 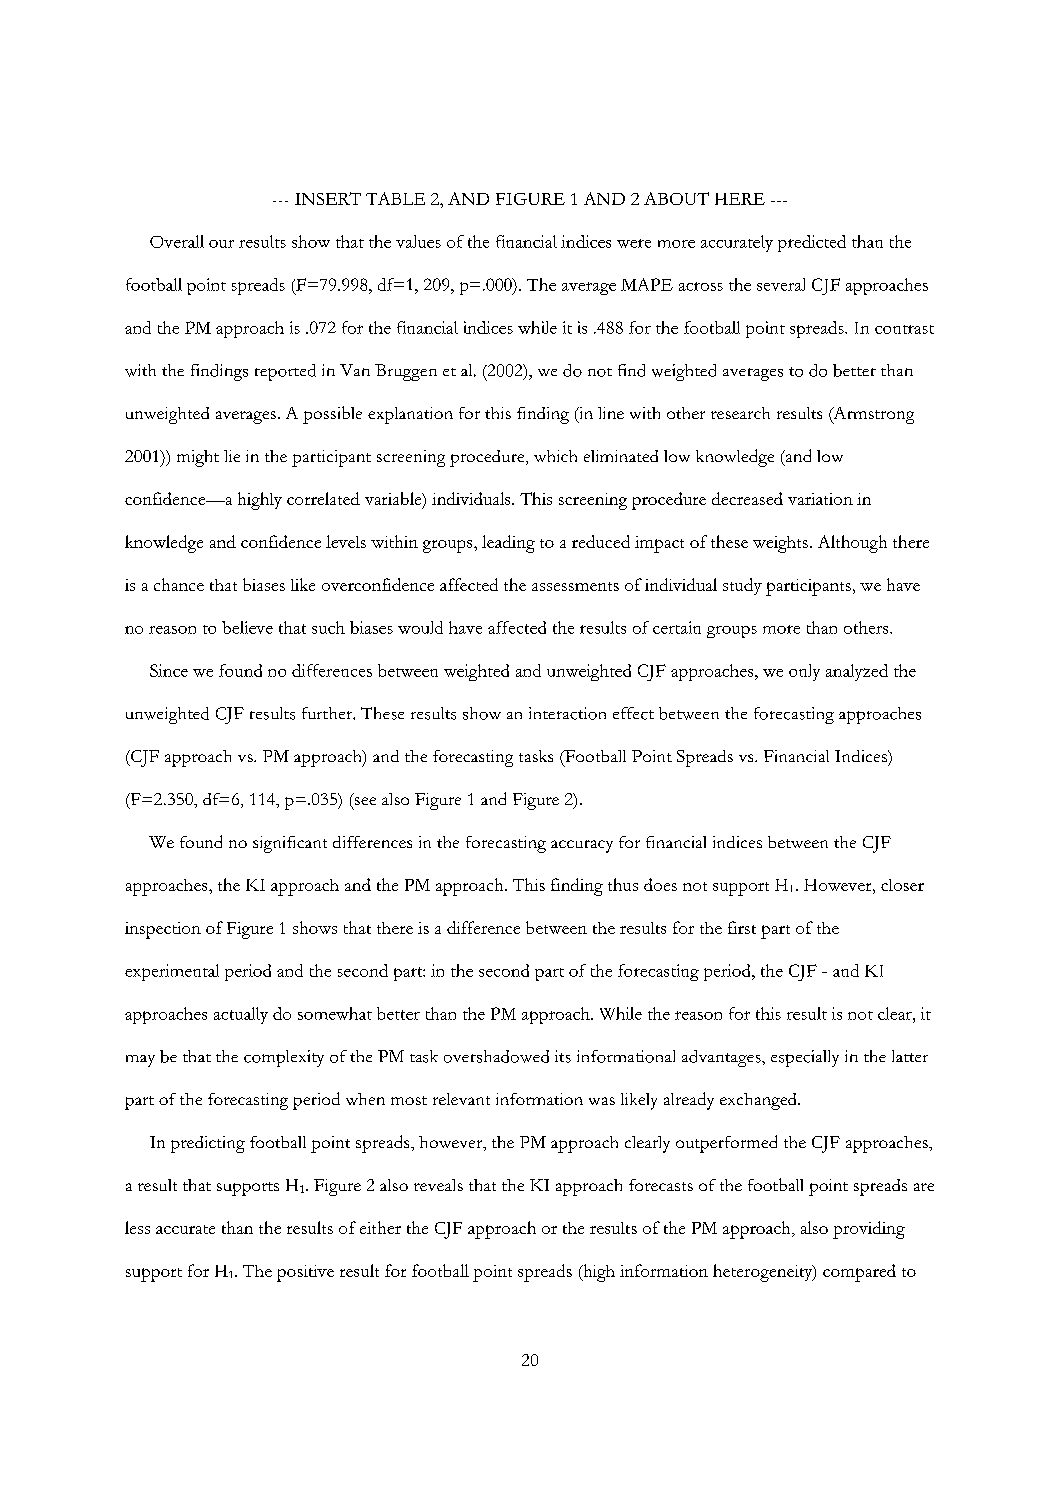 What do you see at coordinates (221, 244) in the screenshot?
I see `our` at bounding box center [221, 244].
